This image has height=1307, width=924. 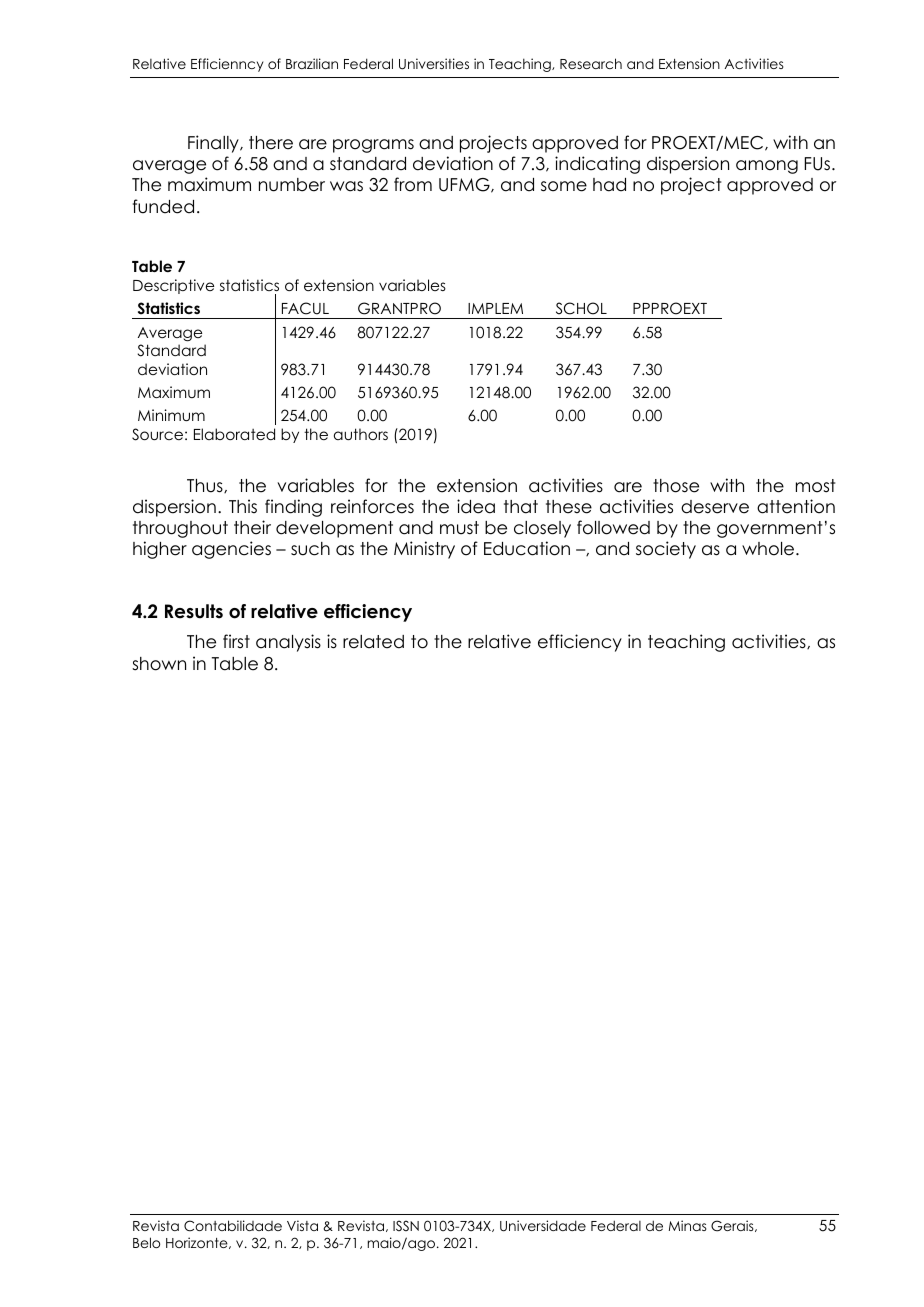 What do you see at coordinates (214, 144) in the image?
I see `Finally` at bounding box center [214, 144].
